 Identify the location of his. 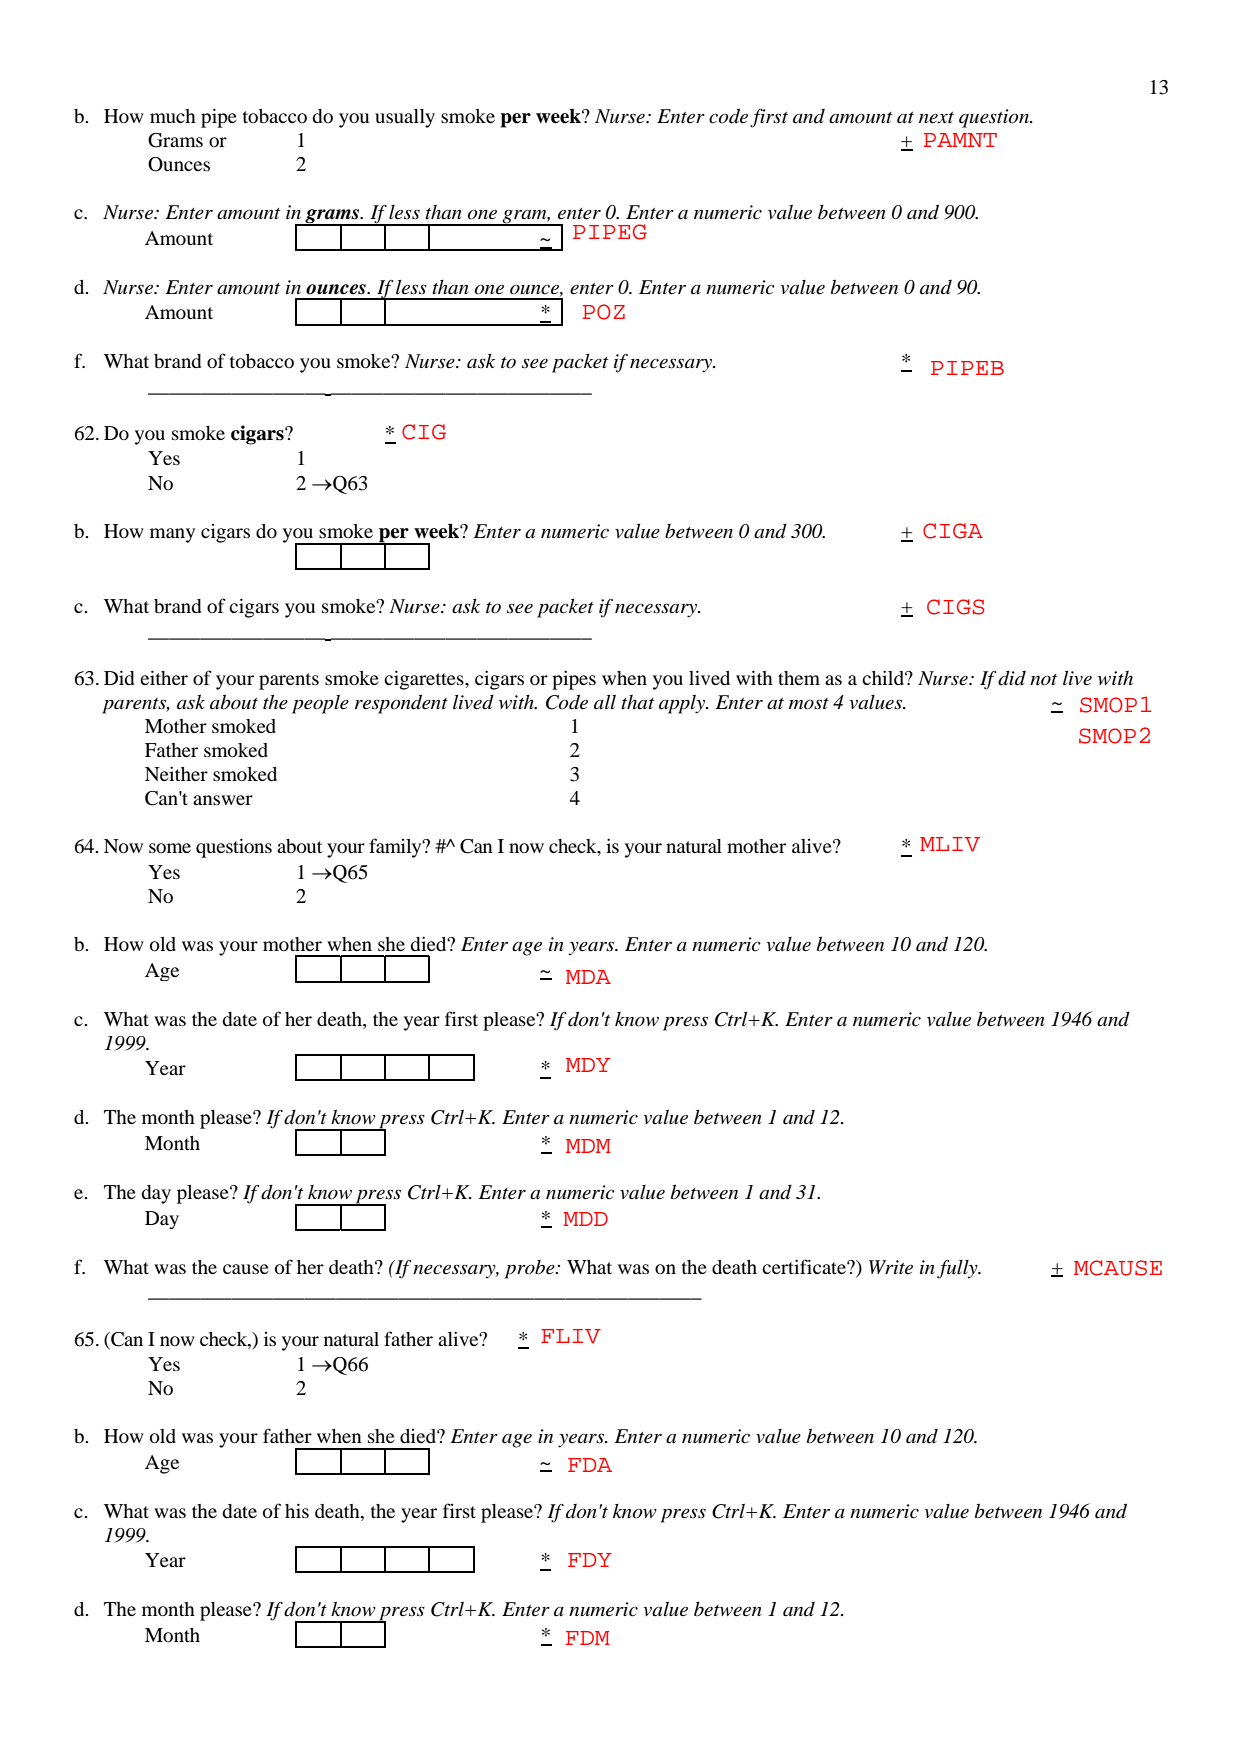
(297, 1510).
